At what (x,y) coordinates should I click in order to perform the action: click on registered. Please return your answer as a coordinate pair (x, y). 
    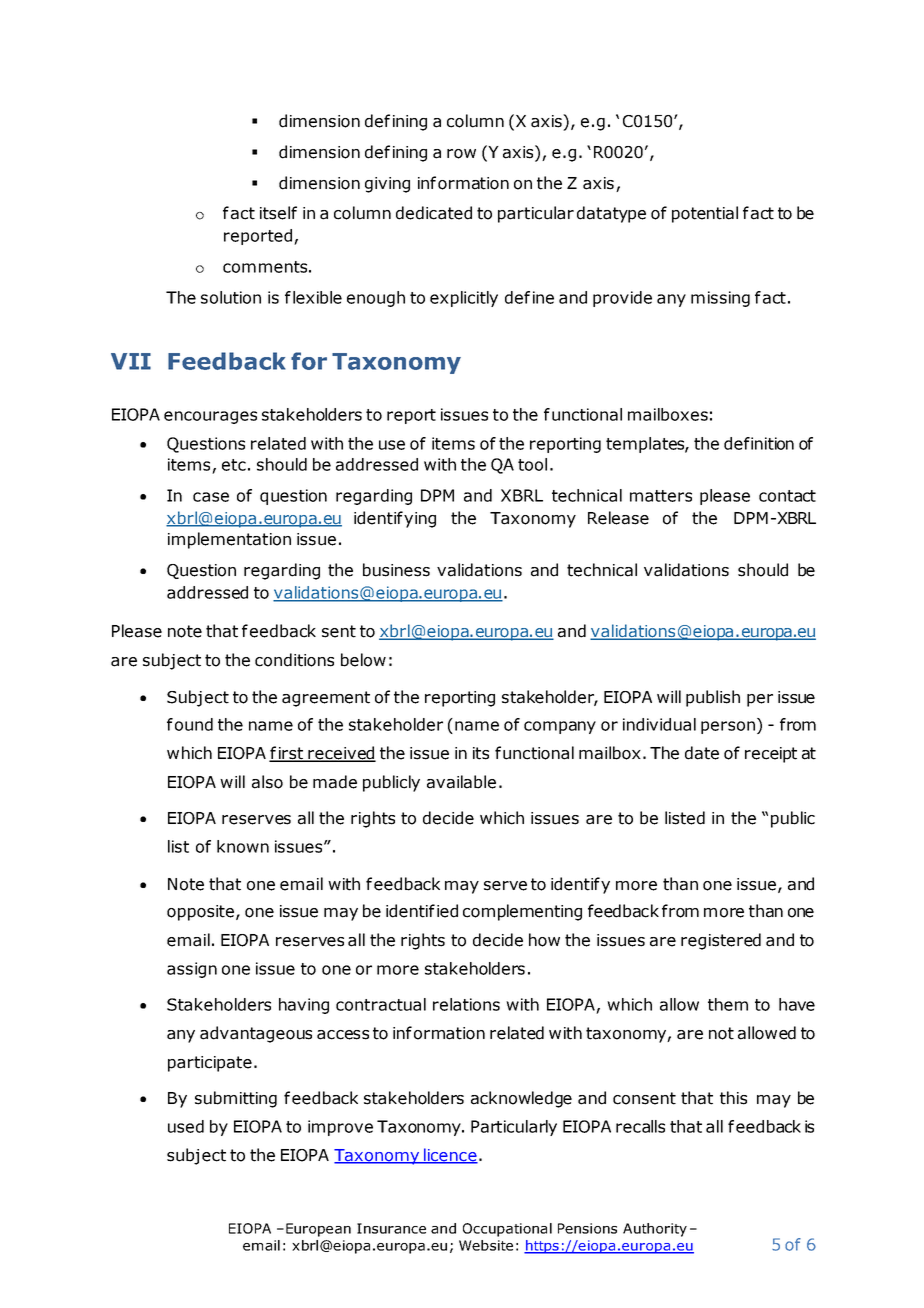
    Looking at the image, I should click on (721, 941).
